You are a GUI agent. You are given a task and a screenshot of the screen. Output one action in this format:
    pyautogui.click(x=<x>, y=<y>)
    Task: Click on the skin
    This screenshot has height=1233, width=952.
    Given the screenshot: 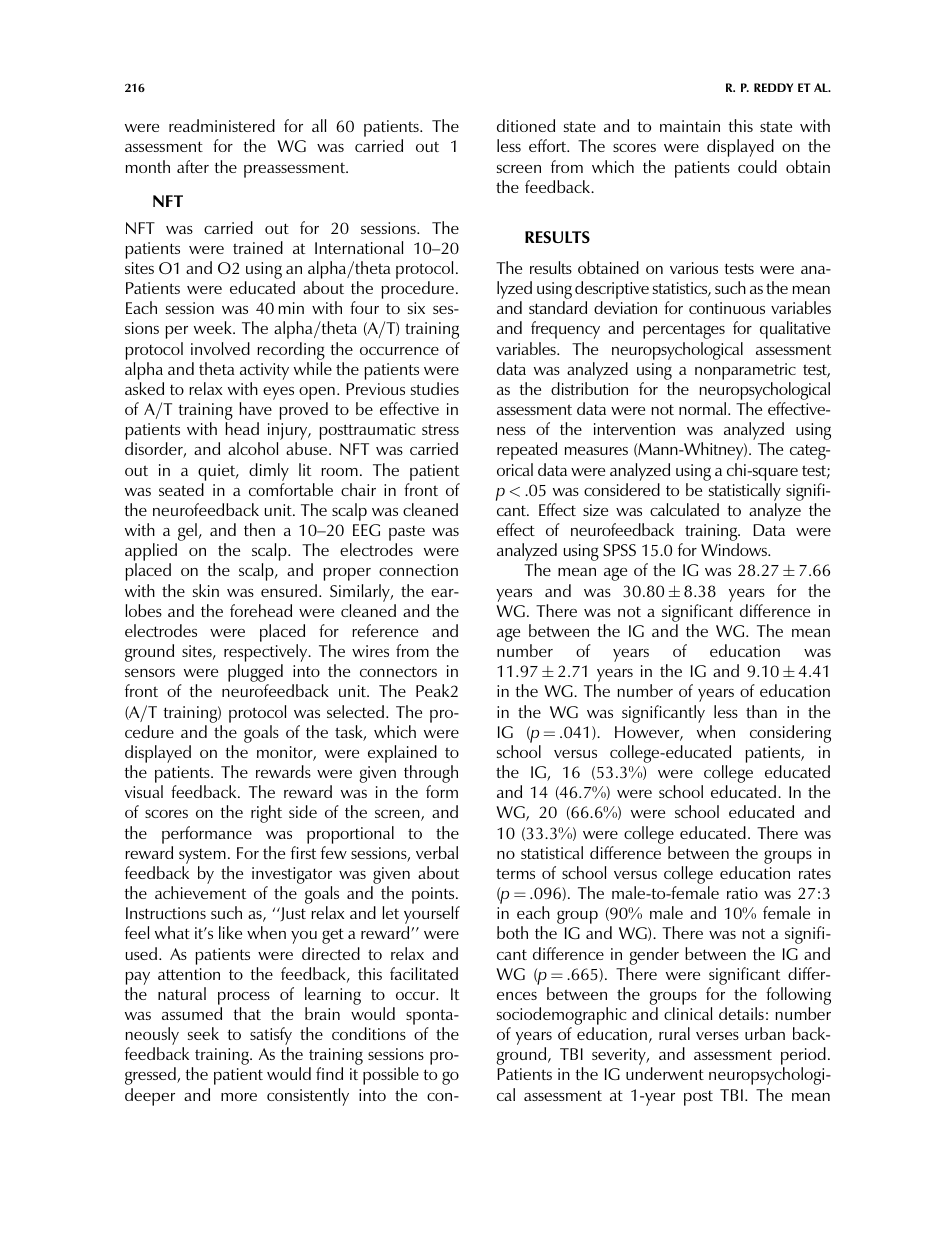 What is the action you would take?
    pyautogui.click(x=206, y=590)
